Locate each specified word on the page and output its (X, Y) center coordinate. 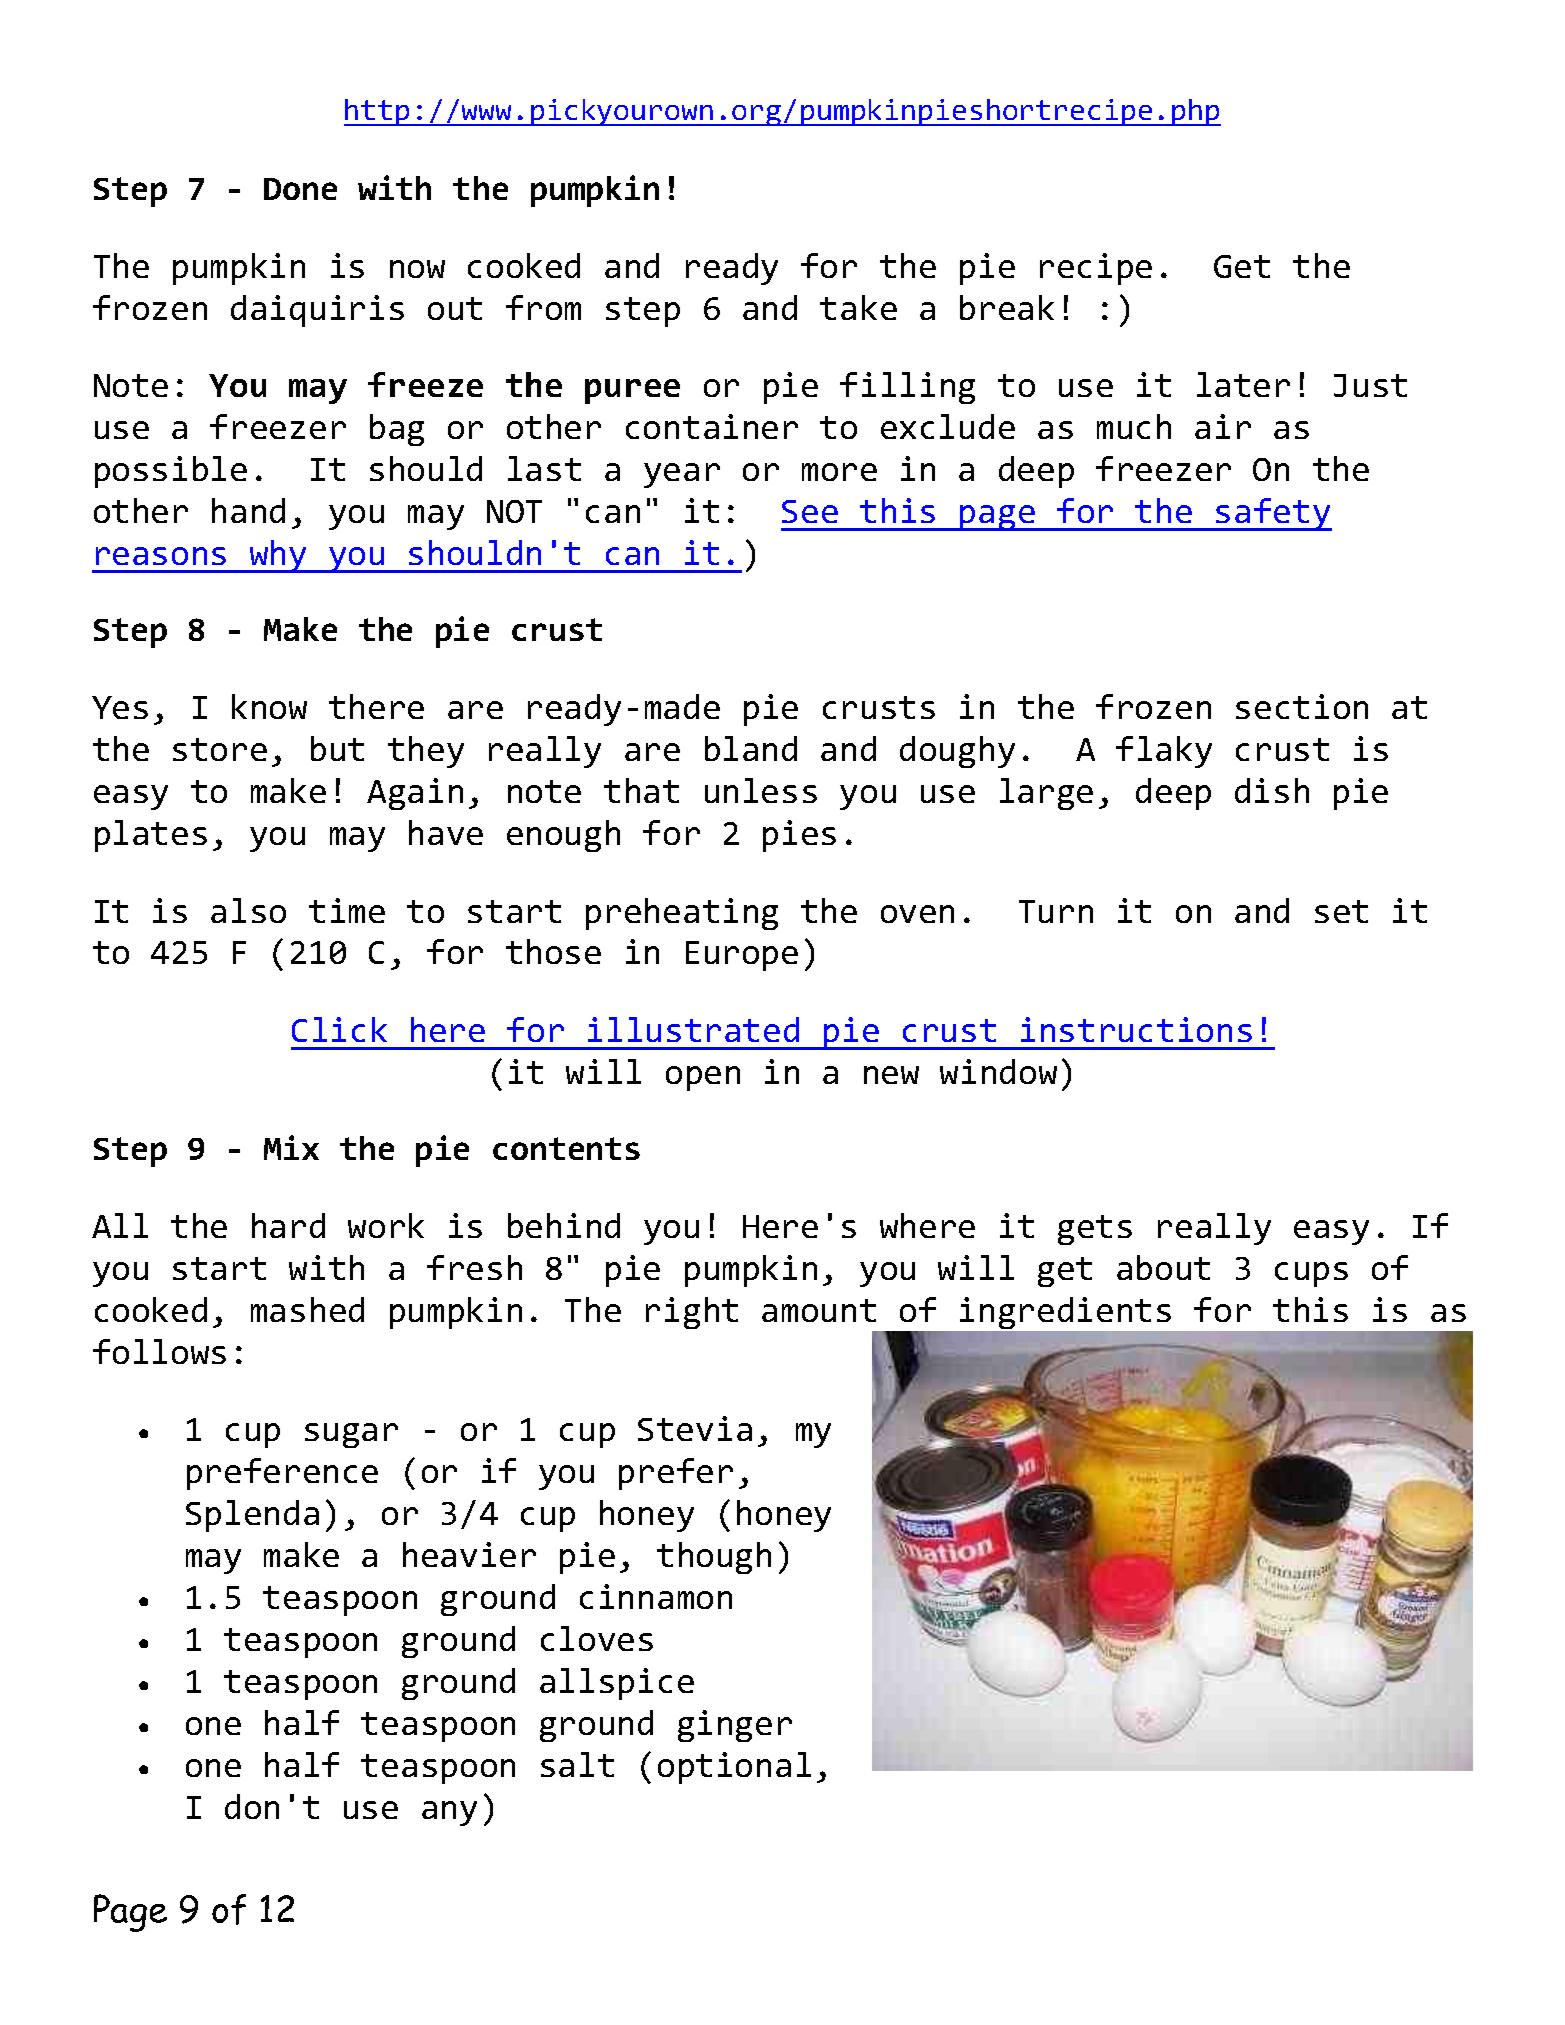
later (1243, 384)
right (692, 1313)
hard (288, 1225)
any (449, 1813)
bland (751, 748)
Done (300, 189)
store (220, 749)
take (858, 307)
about (1163, 1267)
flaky (1164, 752)
